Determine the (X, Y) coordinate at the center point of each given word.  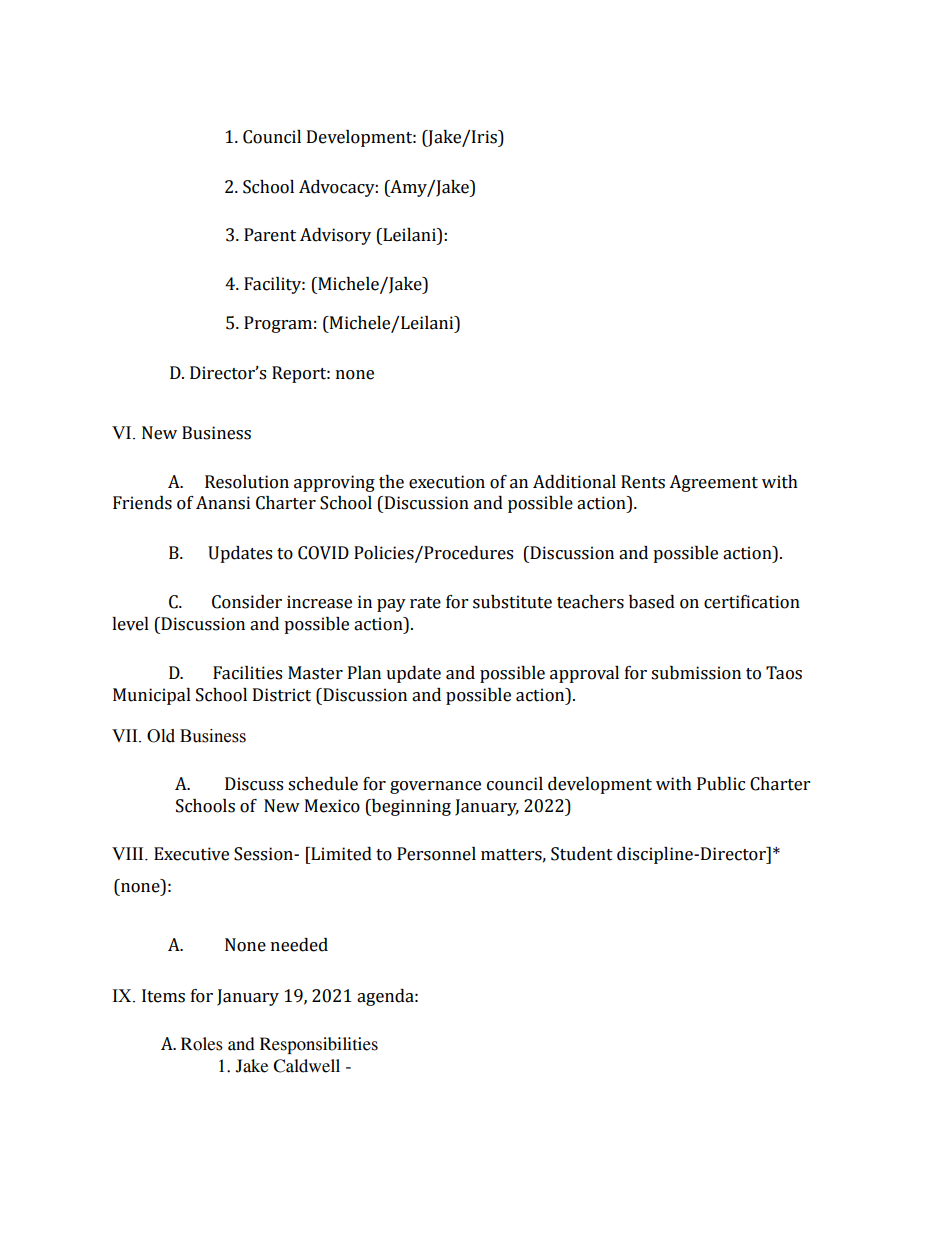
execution (447, 482)
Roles (202, 1044)
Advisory (335, 236)
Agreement (713, 483)
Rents (643, 482)
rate (425, 603)
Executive (191, 854)
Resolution (247, 482)
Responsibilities (319, 1045)
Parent (270, 235)
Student (582, 854)
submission (696, 673)
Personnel (436, 854)
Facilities (247, 673)
